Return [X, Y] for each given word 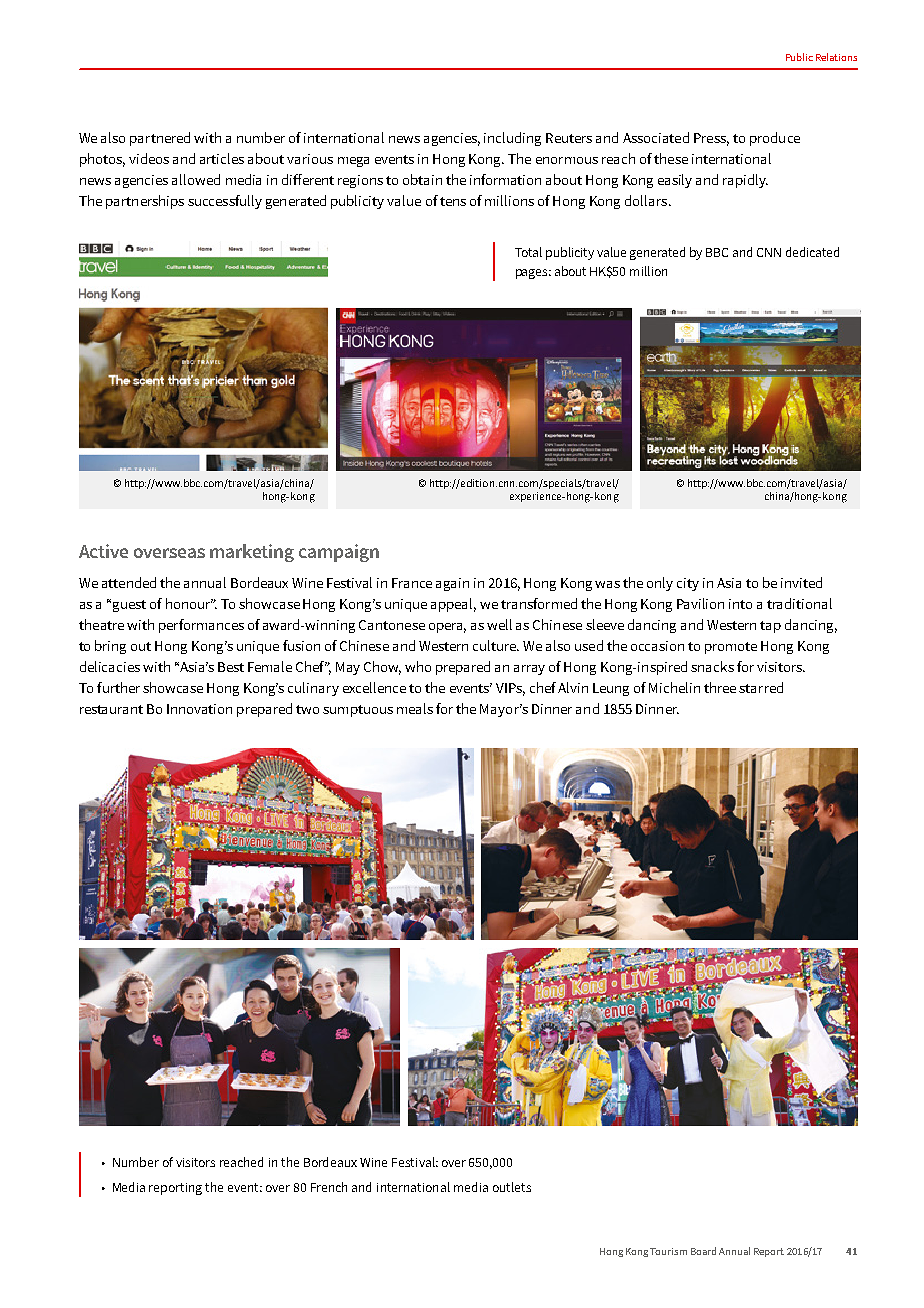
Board [703, 1251]
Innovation [199, 709]
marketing [252, 553]
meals [415, 708]
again [452, 584]
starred [761, 687]
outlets [512, 1187]
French [329, 1187]
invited [801, 582]
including [512, 139]
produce [775, 139]
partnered [160, 139]
